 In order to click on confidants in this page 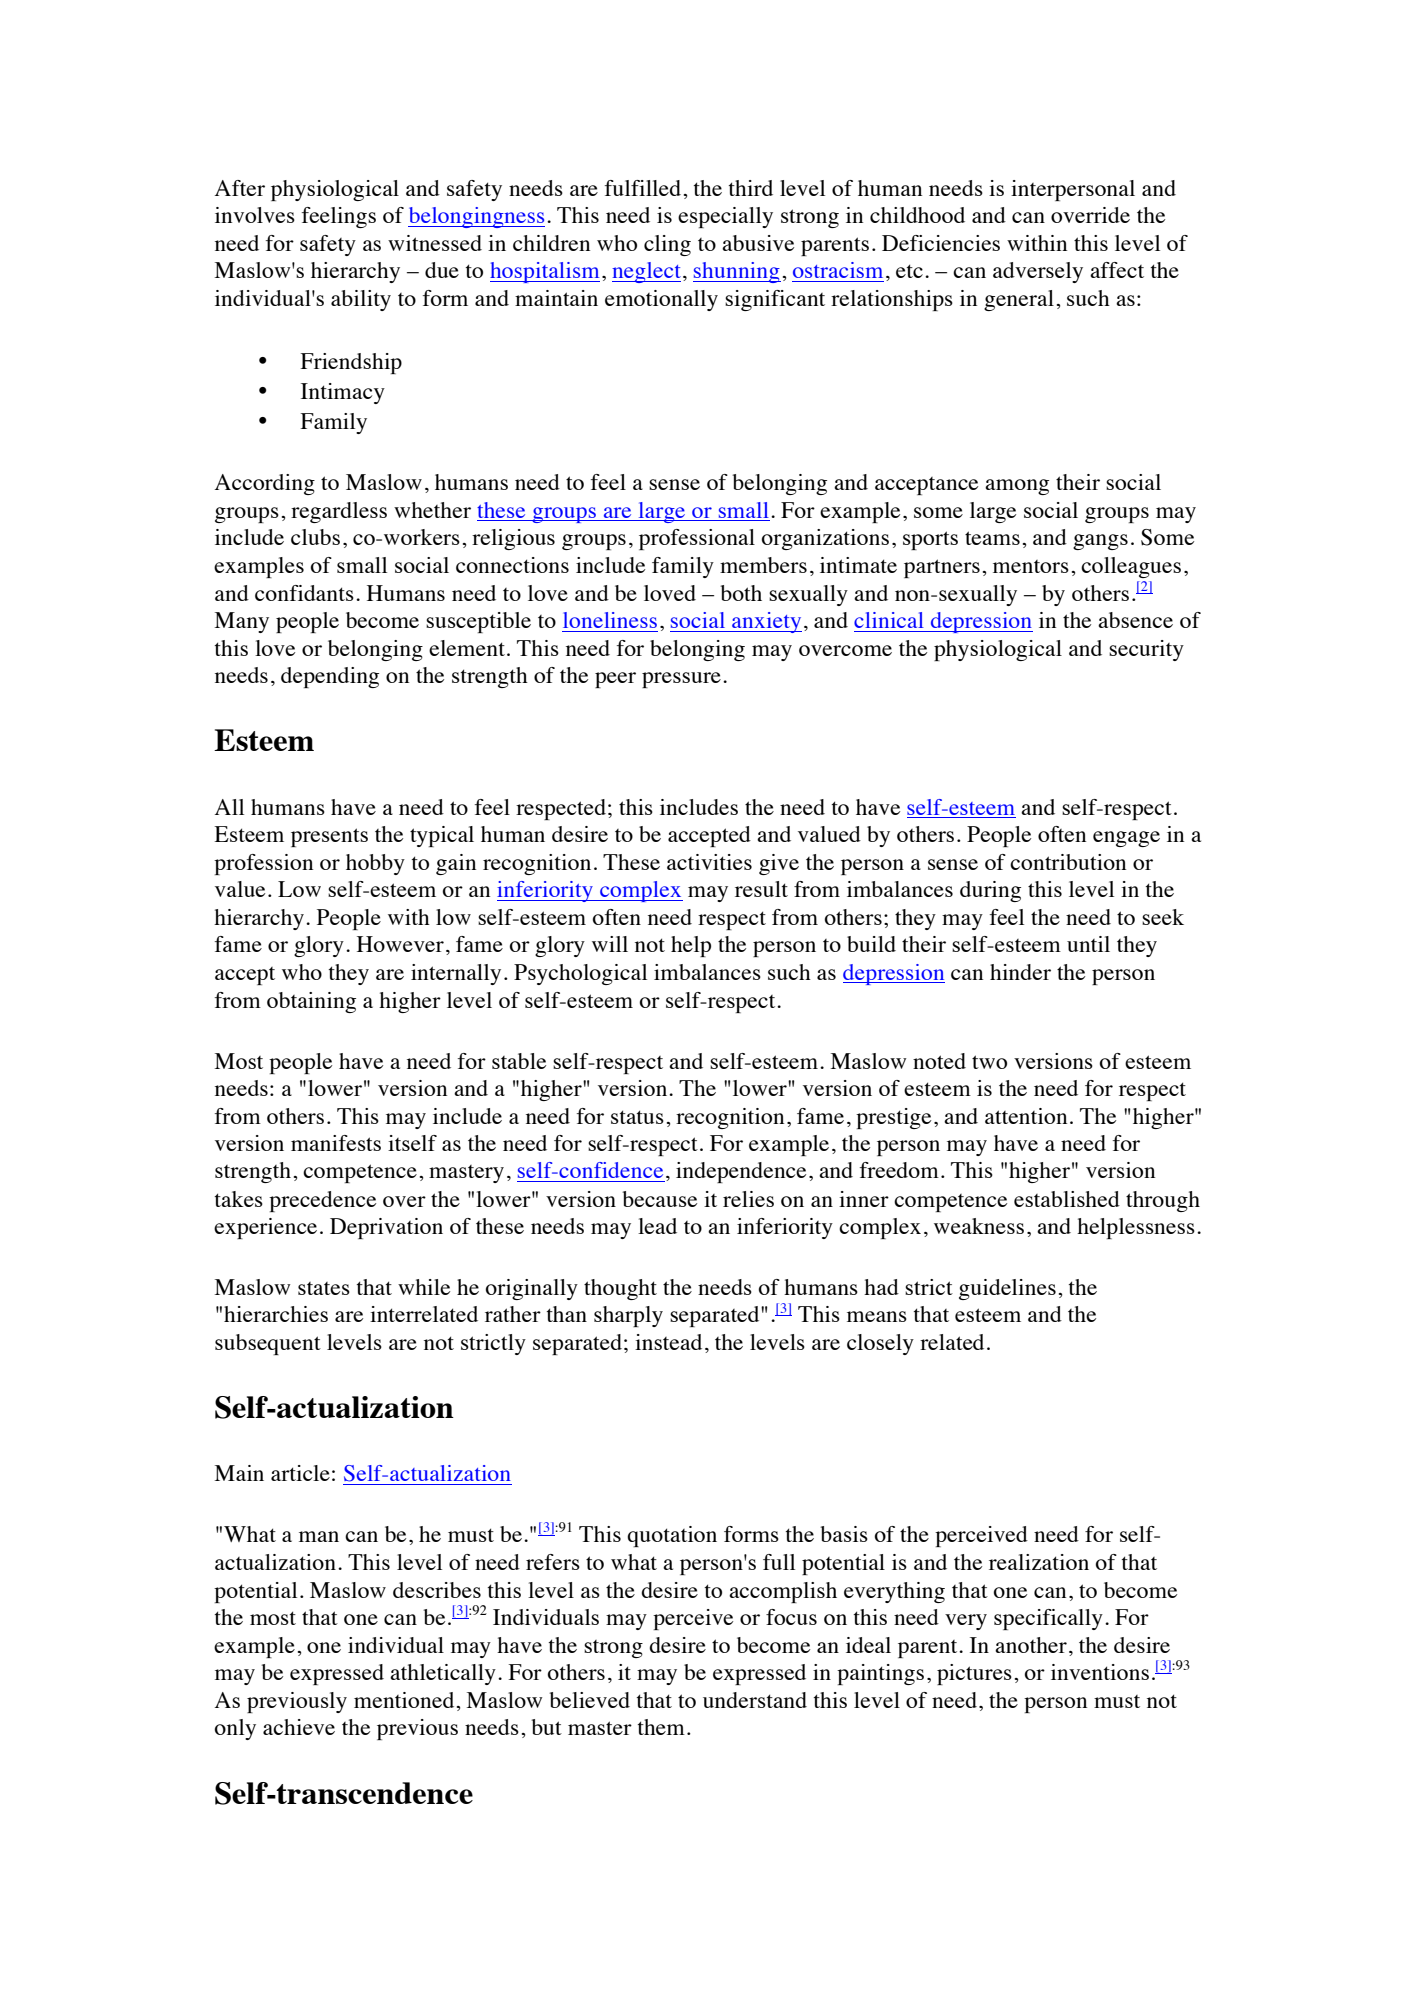, I will do `click(304, 593)`.
